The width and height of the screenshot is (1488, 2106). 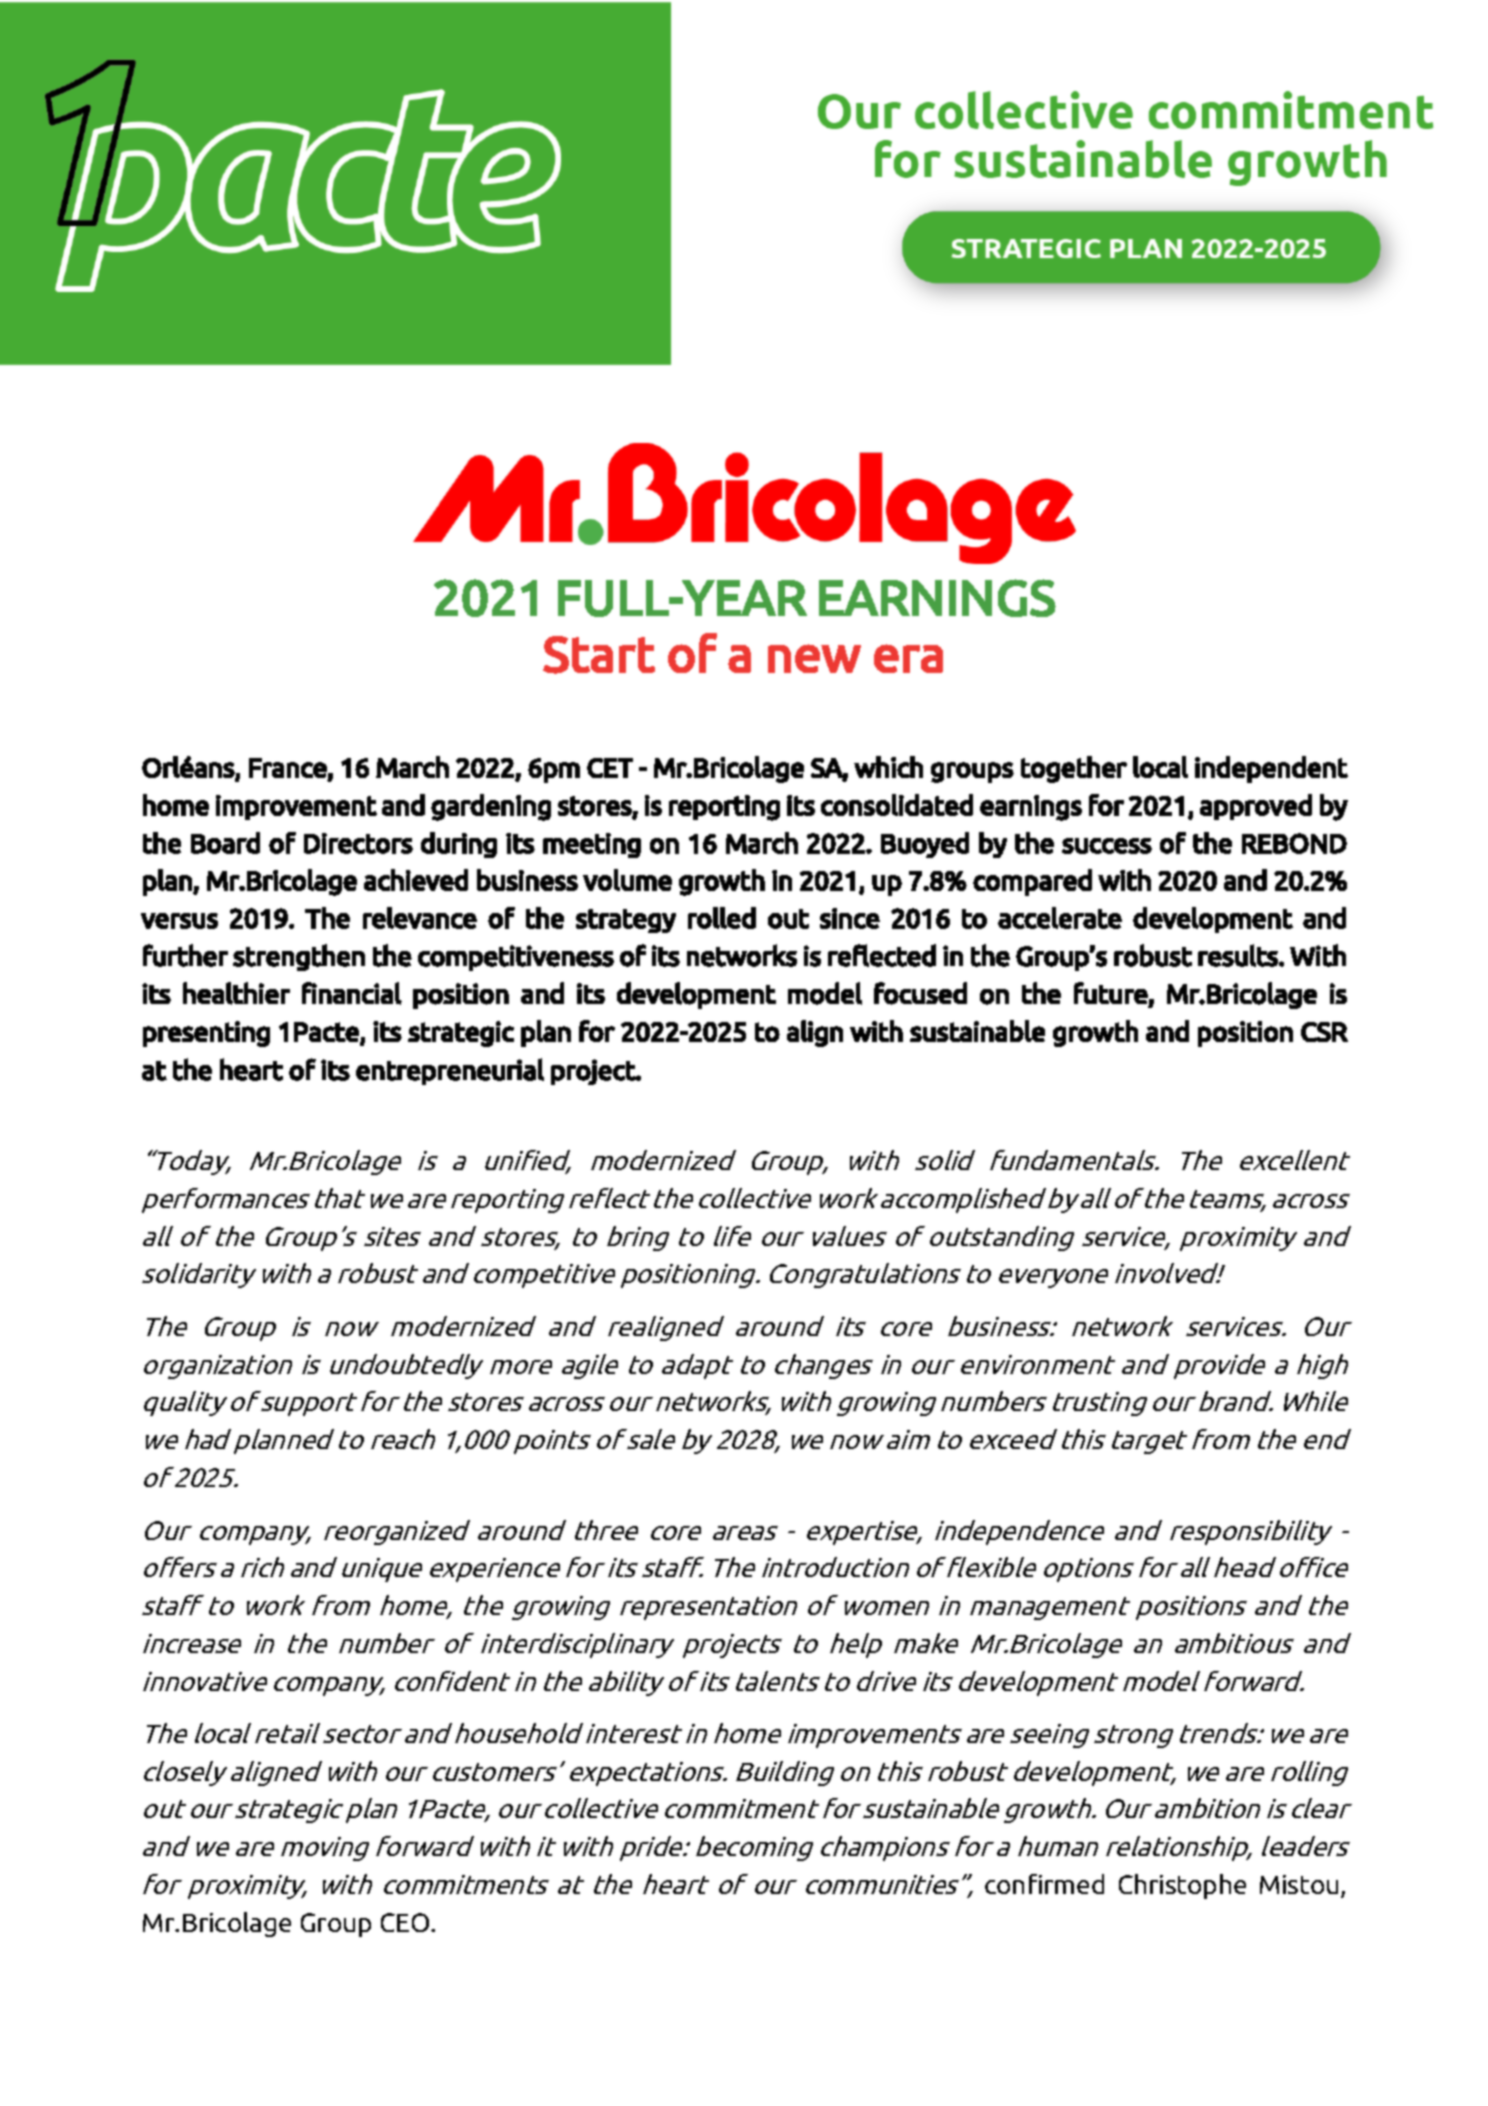 I want to click on independent, so click(x=1271, y=769).
